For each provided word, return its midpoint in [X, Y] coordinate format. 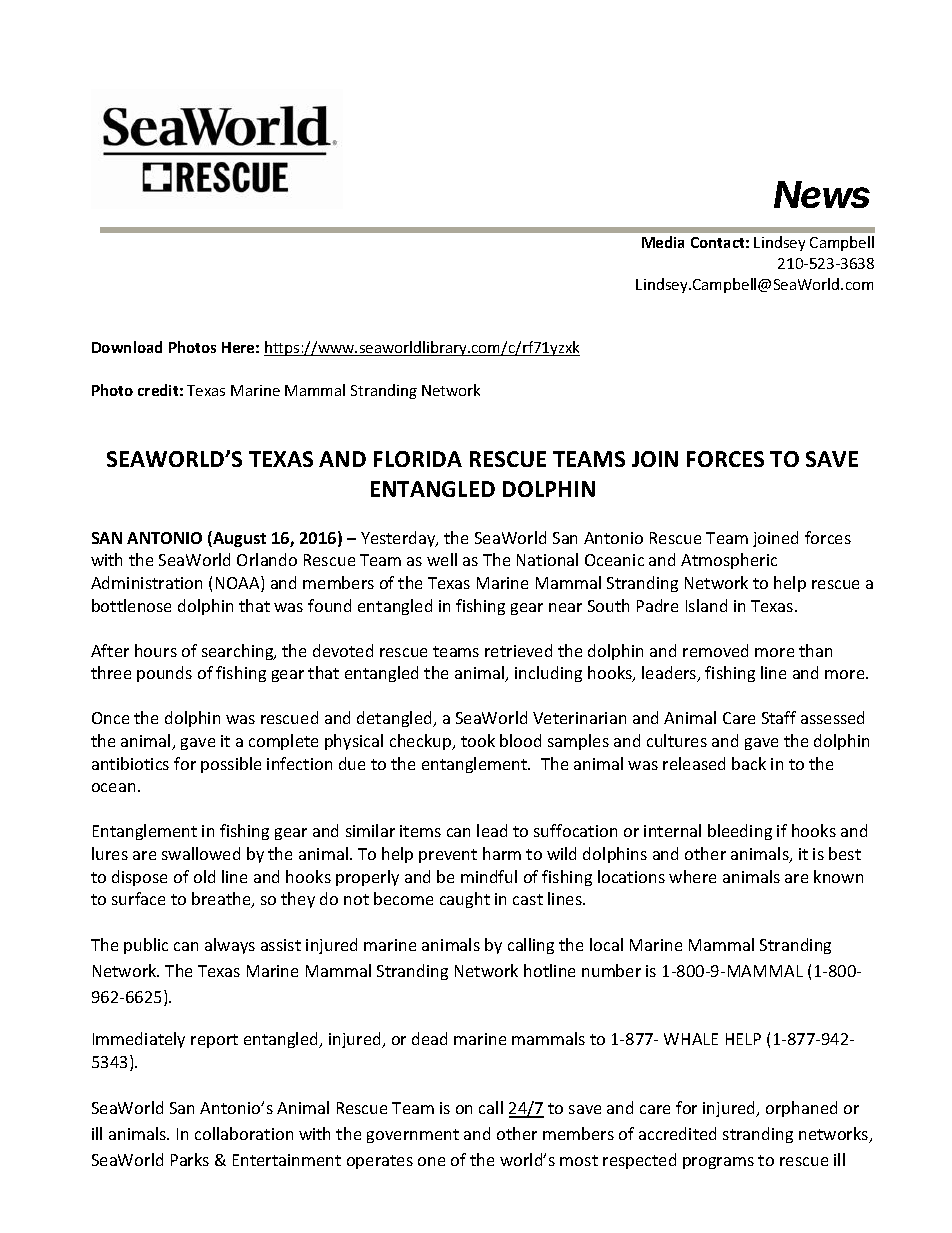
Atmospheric [729, 561]
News [822, 194]
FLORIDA [418, 459]
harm [502, 853]
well [442, 559]
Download [127, 347]
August [238, 539]
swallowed [201, 853]
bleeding [740, 832]
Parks [190, 1159]
